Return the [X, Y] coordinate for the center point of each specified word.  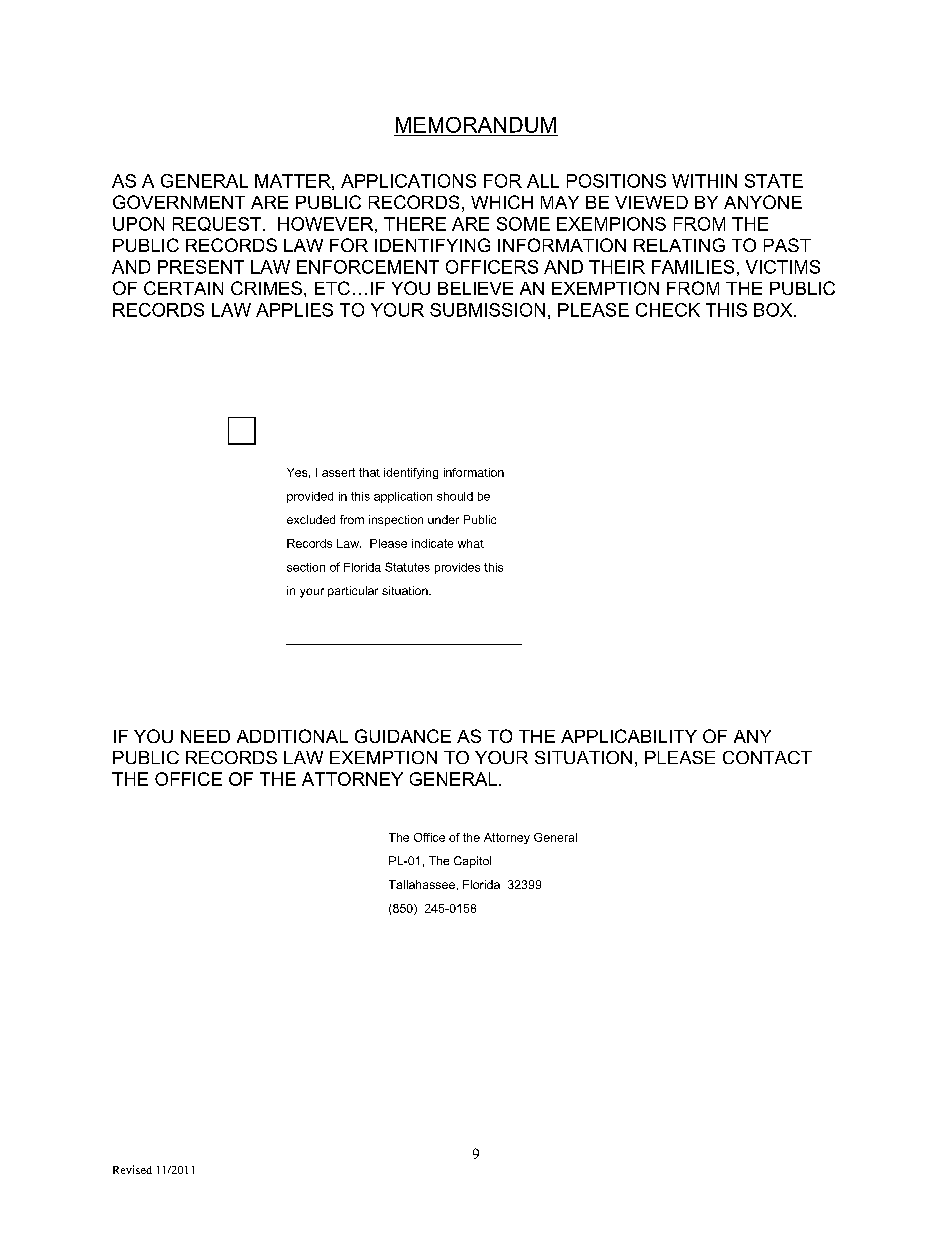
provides [457, 568]
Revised [132, 1169]
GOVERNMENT [179, 202]
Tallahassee [422, 884]
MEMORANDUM [476, 125]
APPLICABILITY [629, 736]
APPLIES [294, 310]
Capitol [472, 862]
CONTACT [767, 757]
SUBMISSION [487, 310]
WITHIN [704, 181]
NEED [205, 736]
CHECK [668, 310]
